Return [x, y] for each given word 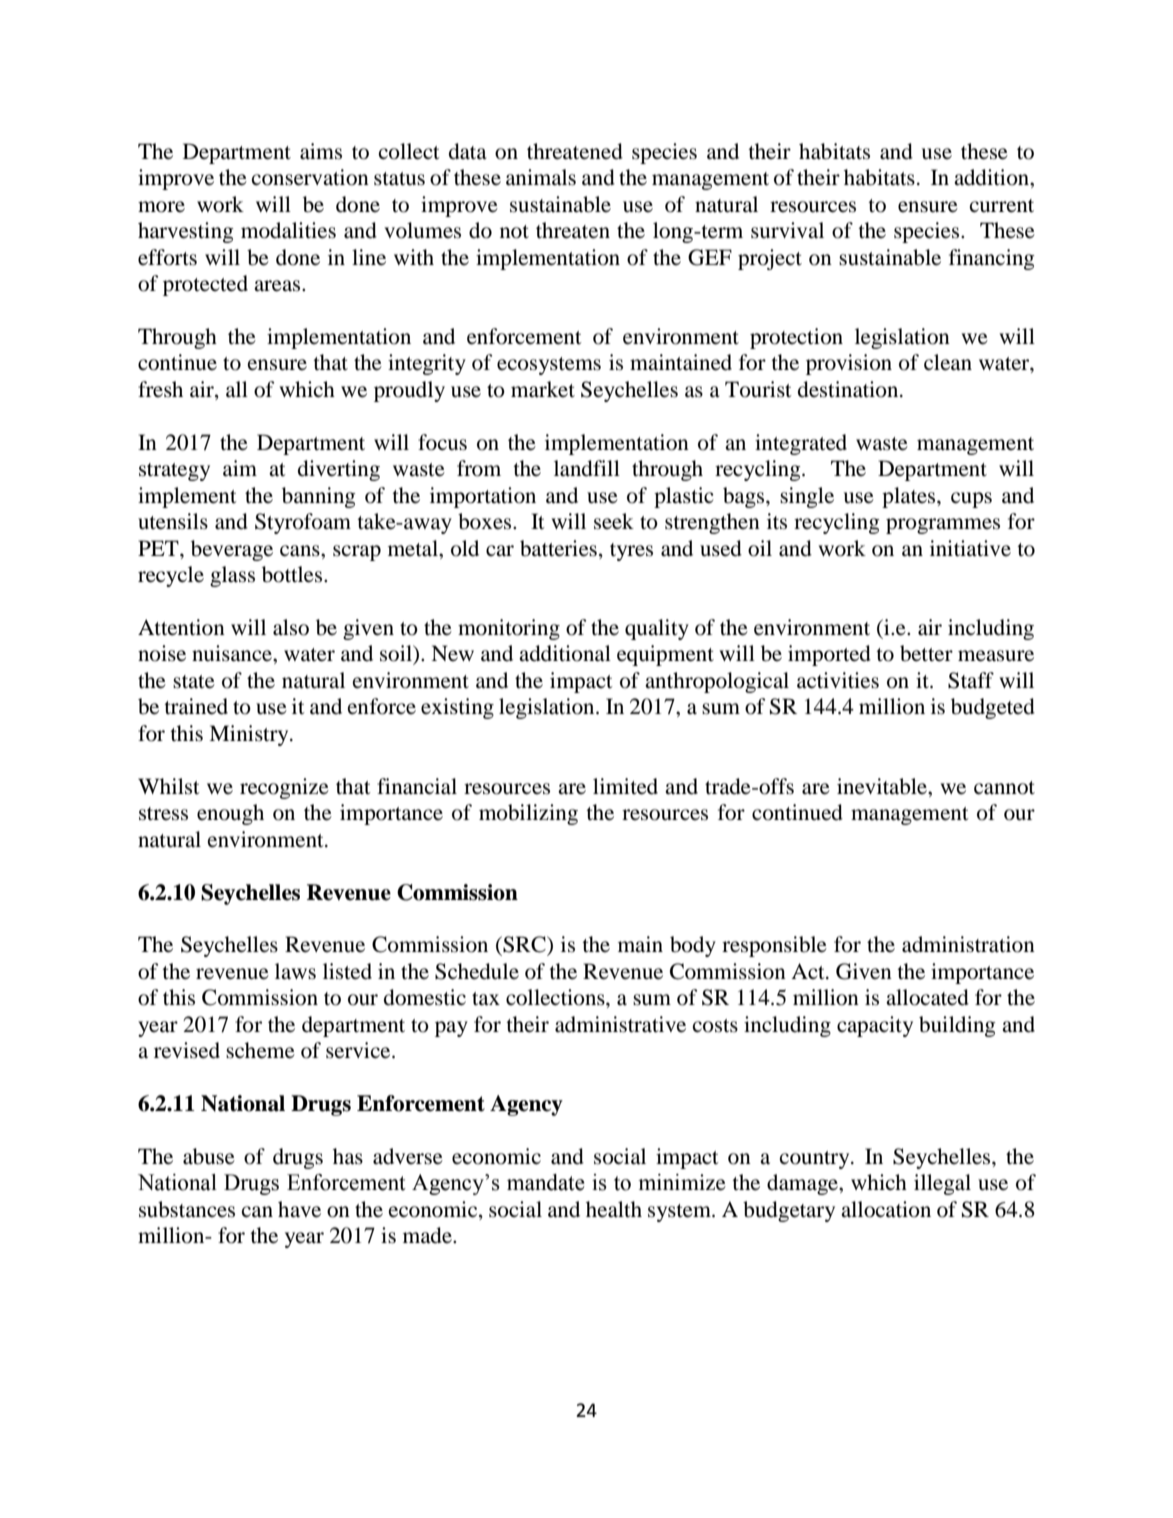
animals [541, 177]
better [926, 653]
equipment [665, 655]
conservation [310, 177]
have [299, 1209]
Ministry [250, 735]
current [1002, 206]
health [614, 1209]
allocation [886, 1209]
